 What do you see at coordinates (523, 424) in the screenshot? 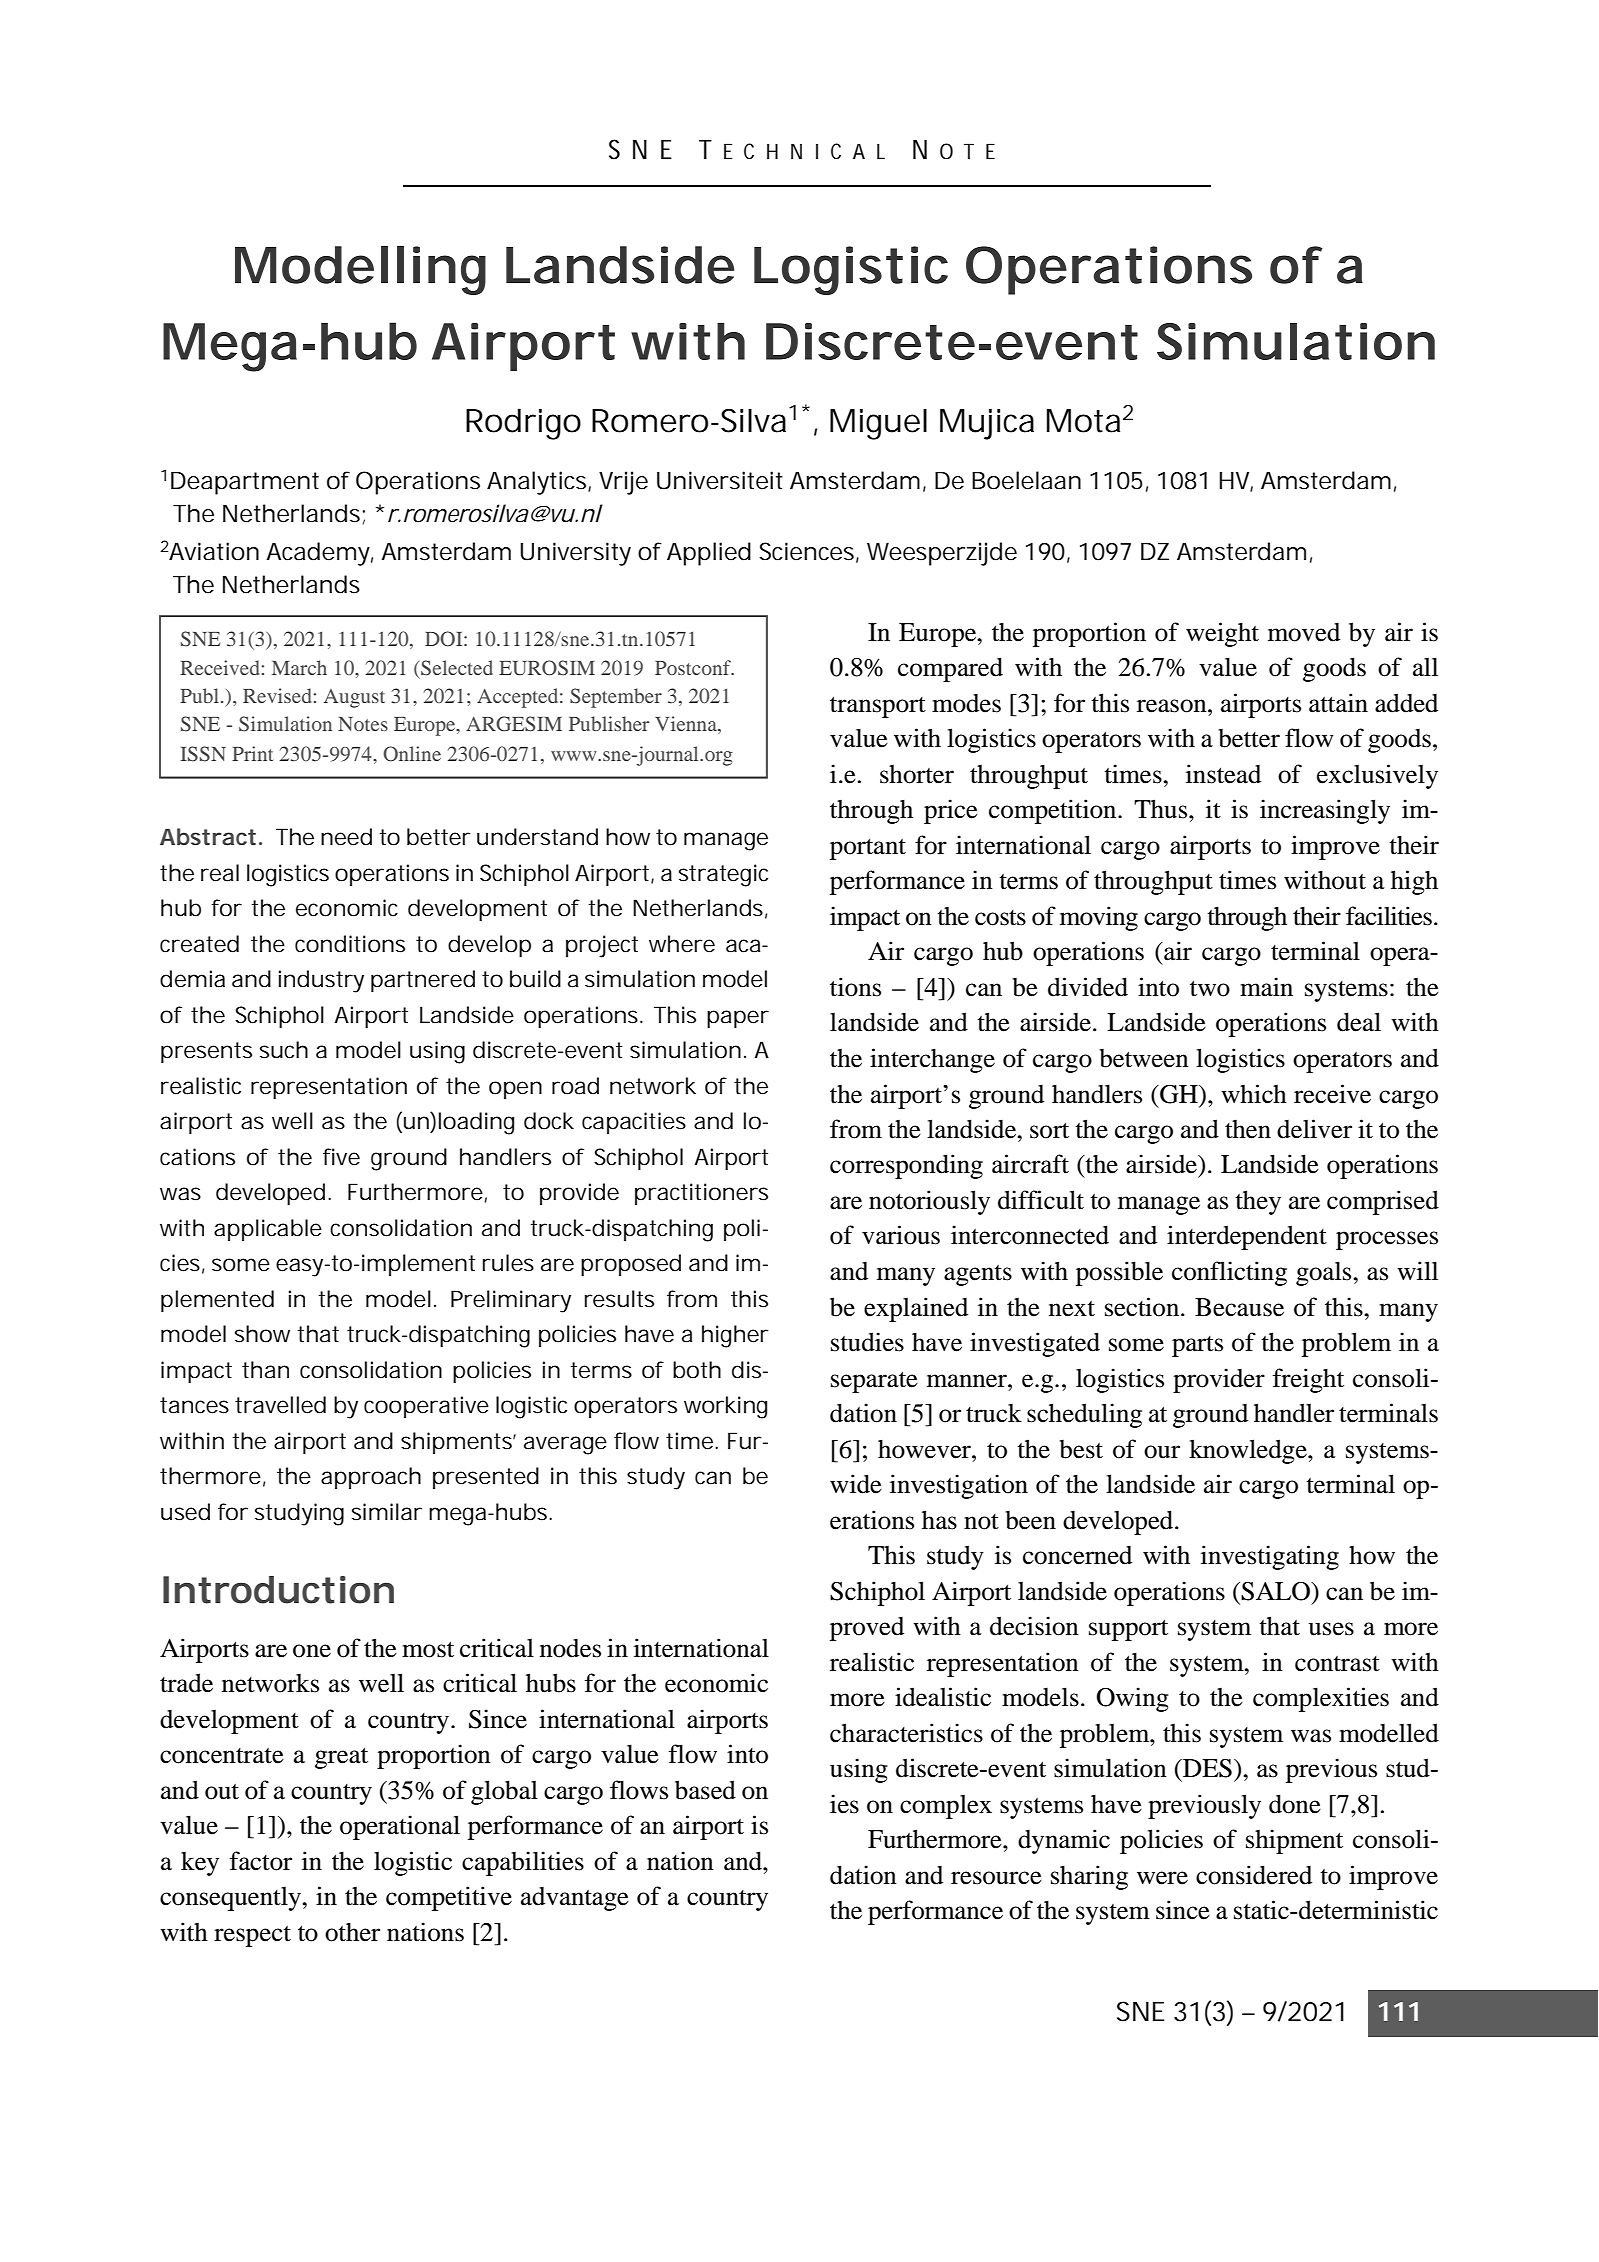
I see `Rodrigo` at bounding box center [523, 424].
